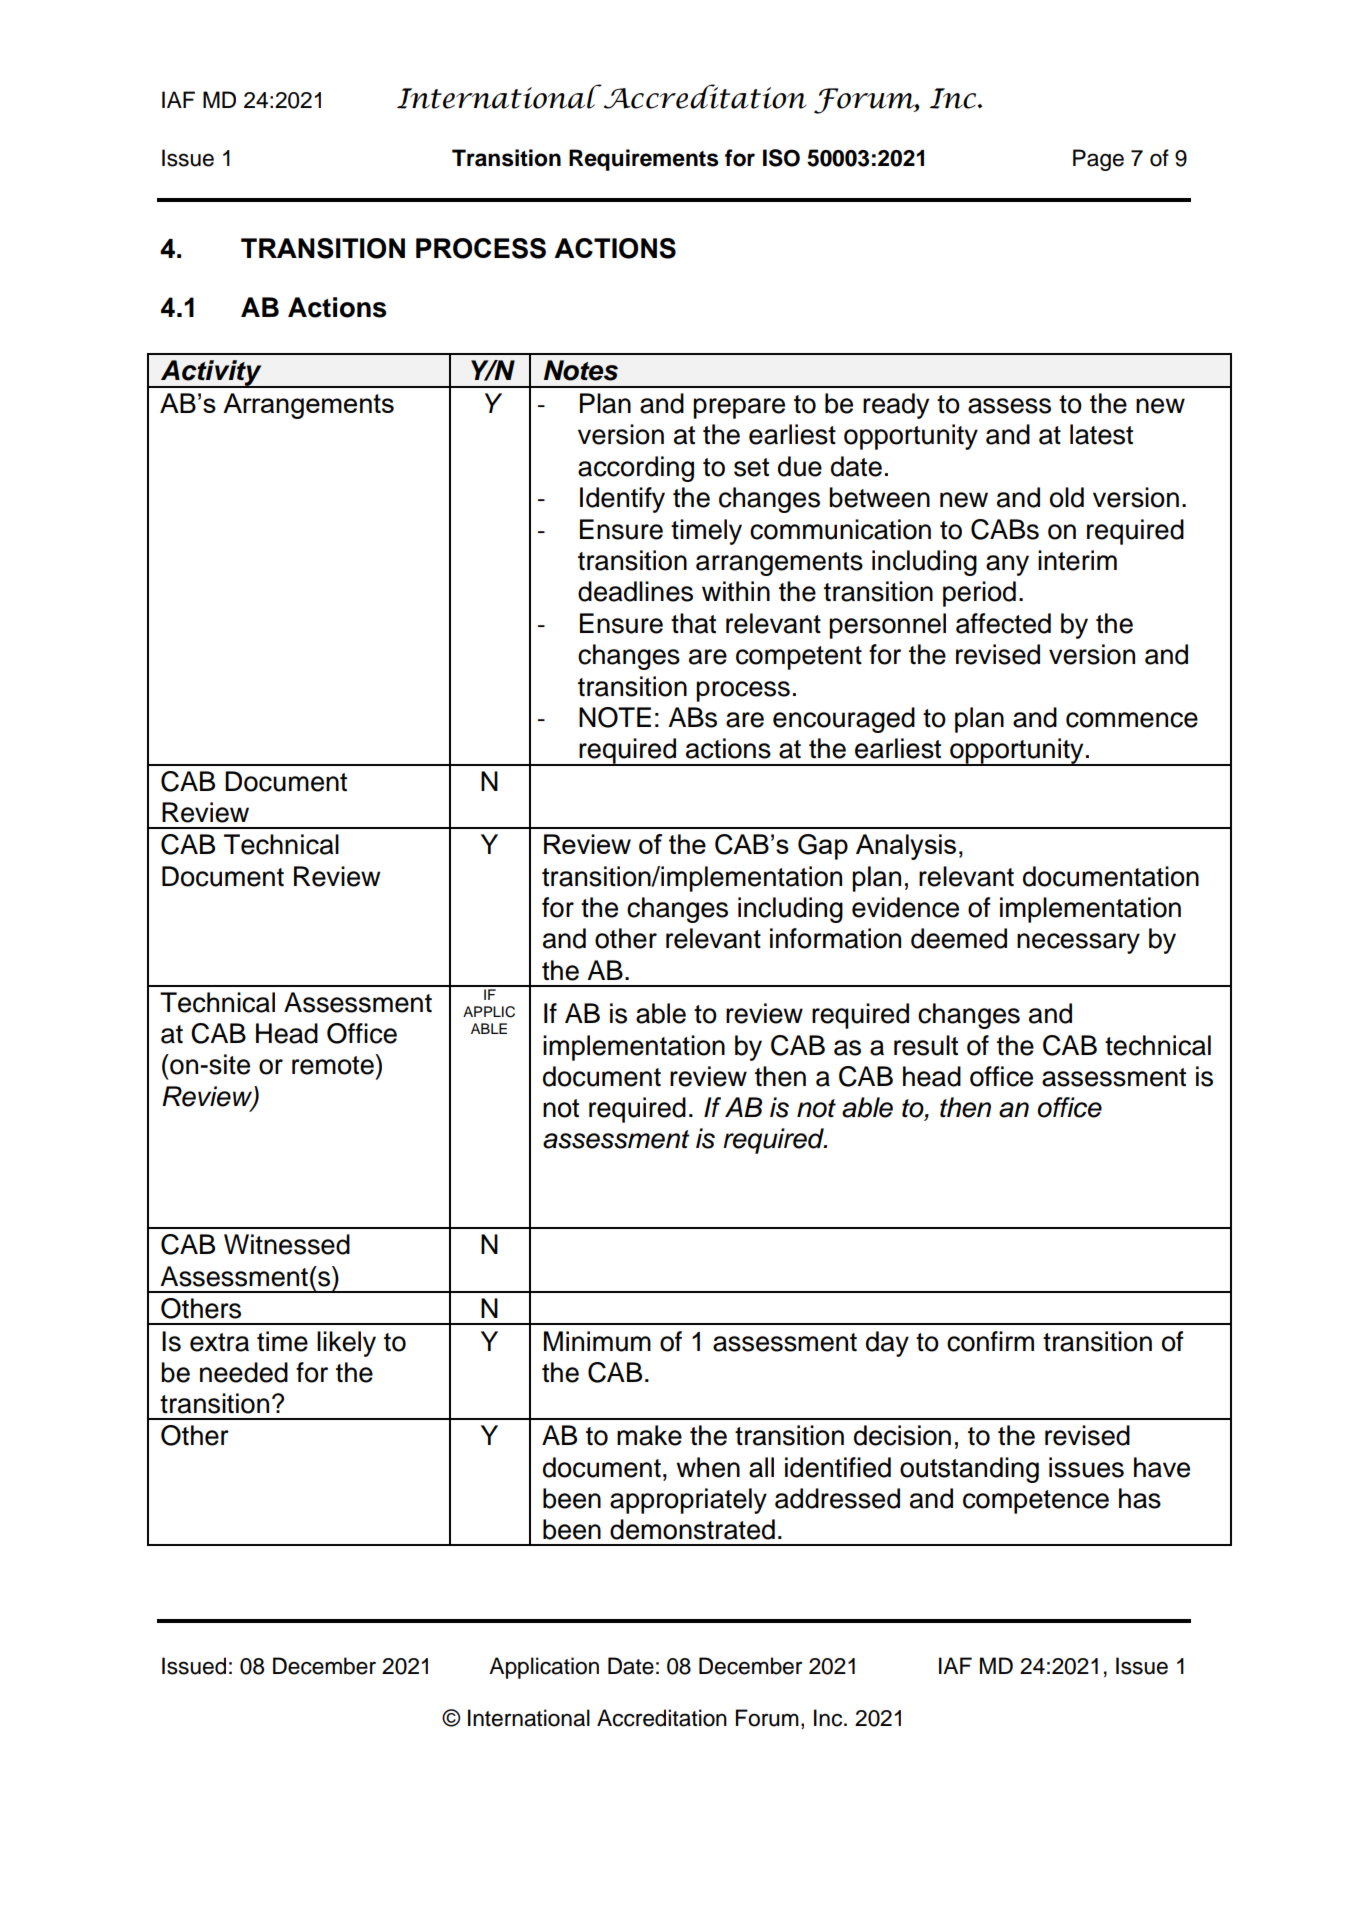  What do you see at coordinates (1036, 1502) in the page?
I see `competence` at bounding box center [1036, 1502].
